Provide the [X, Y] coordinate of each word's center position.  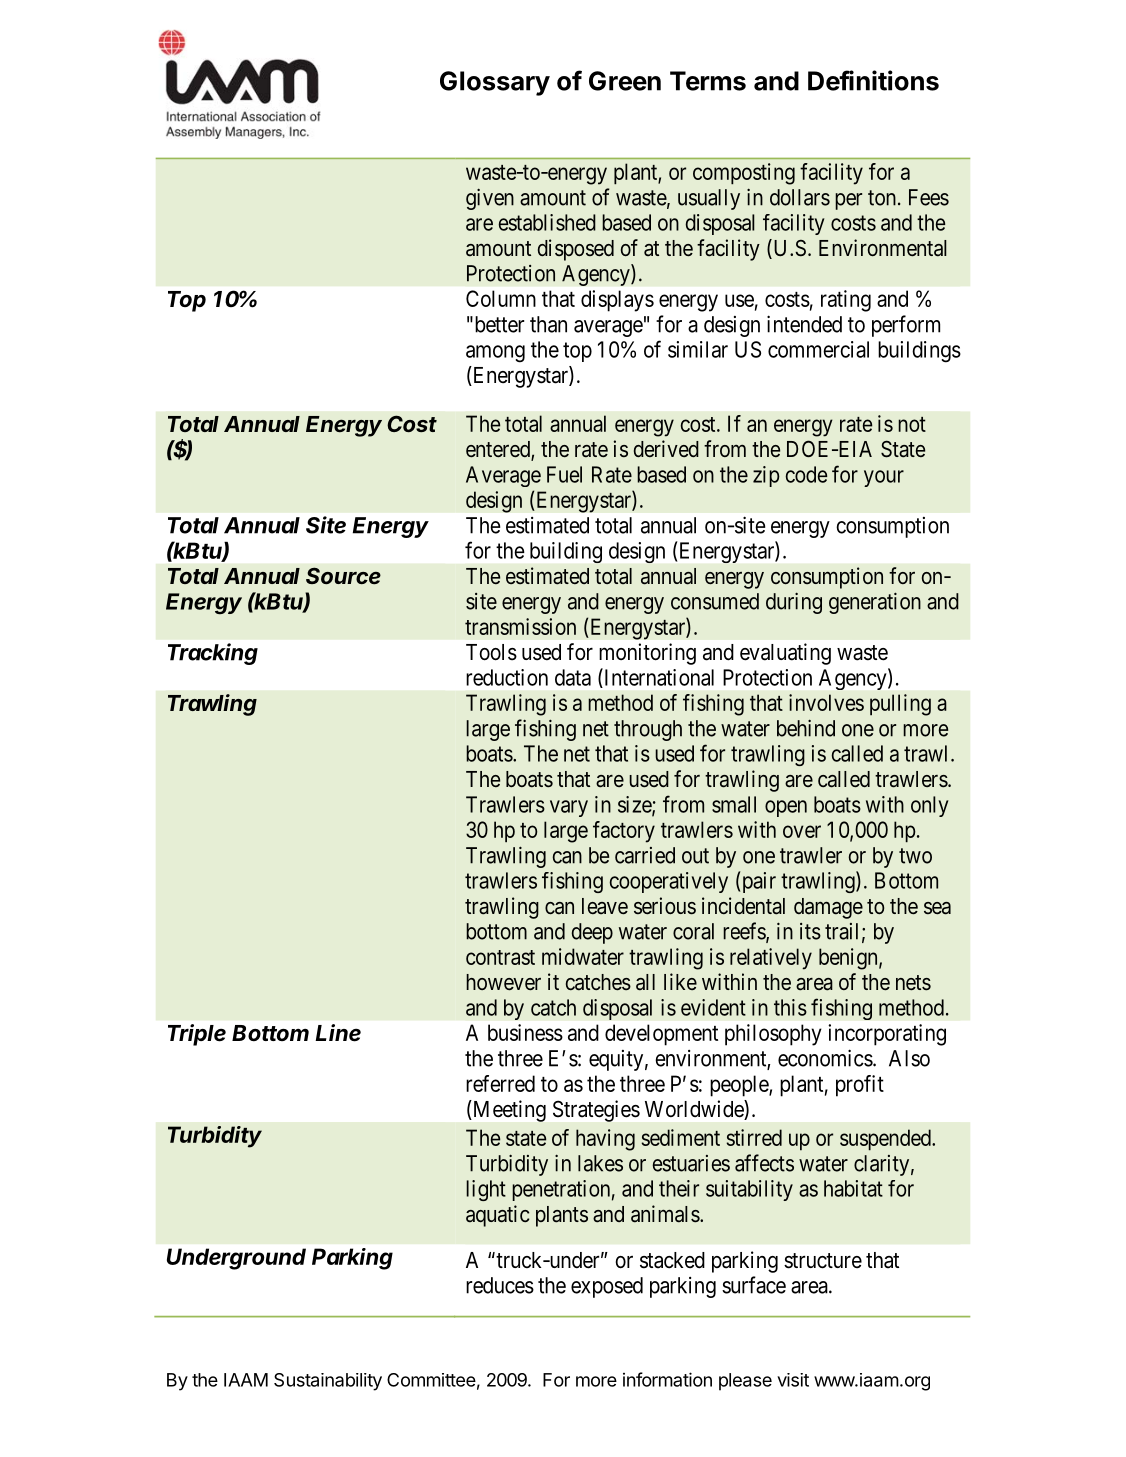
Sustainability [328, 1382]
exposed [607, 1287]
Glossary [495, 83]
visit [793, 1380]
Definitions [873, 80]
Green [625, 81]
